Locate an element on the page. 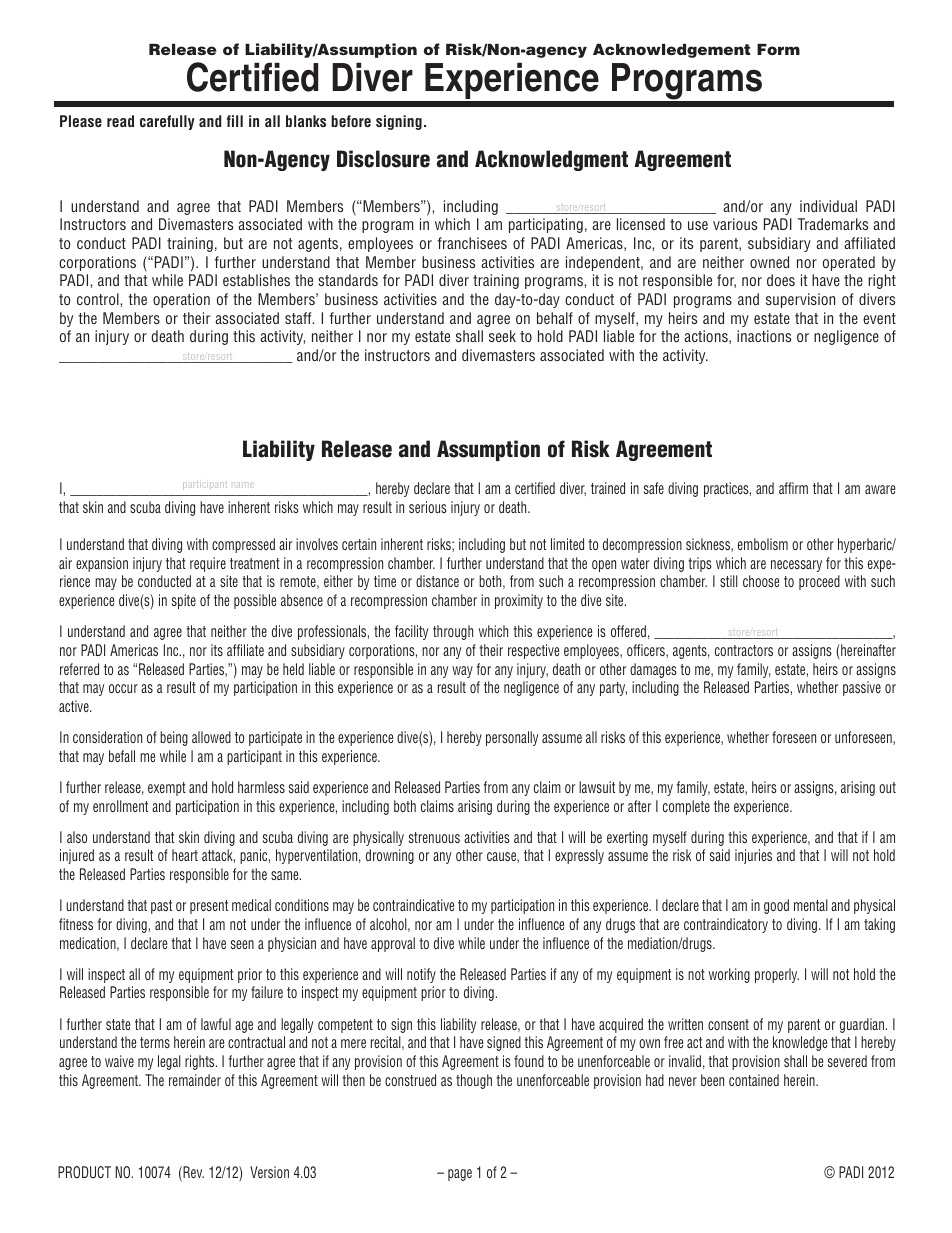 Image resolution: width=952 pixels, height=1233 pixels. out is located at coordinates (887, 787).
